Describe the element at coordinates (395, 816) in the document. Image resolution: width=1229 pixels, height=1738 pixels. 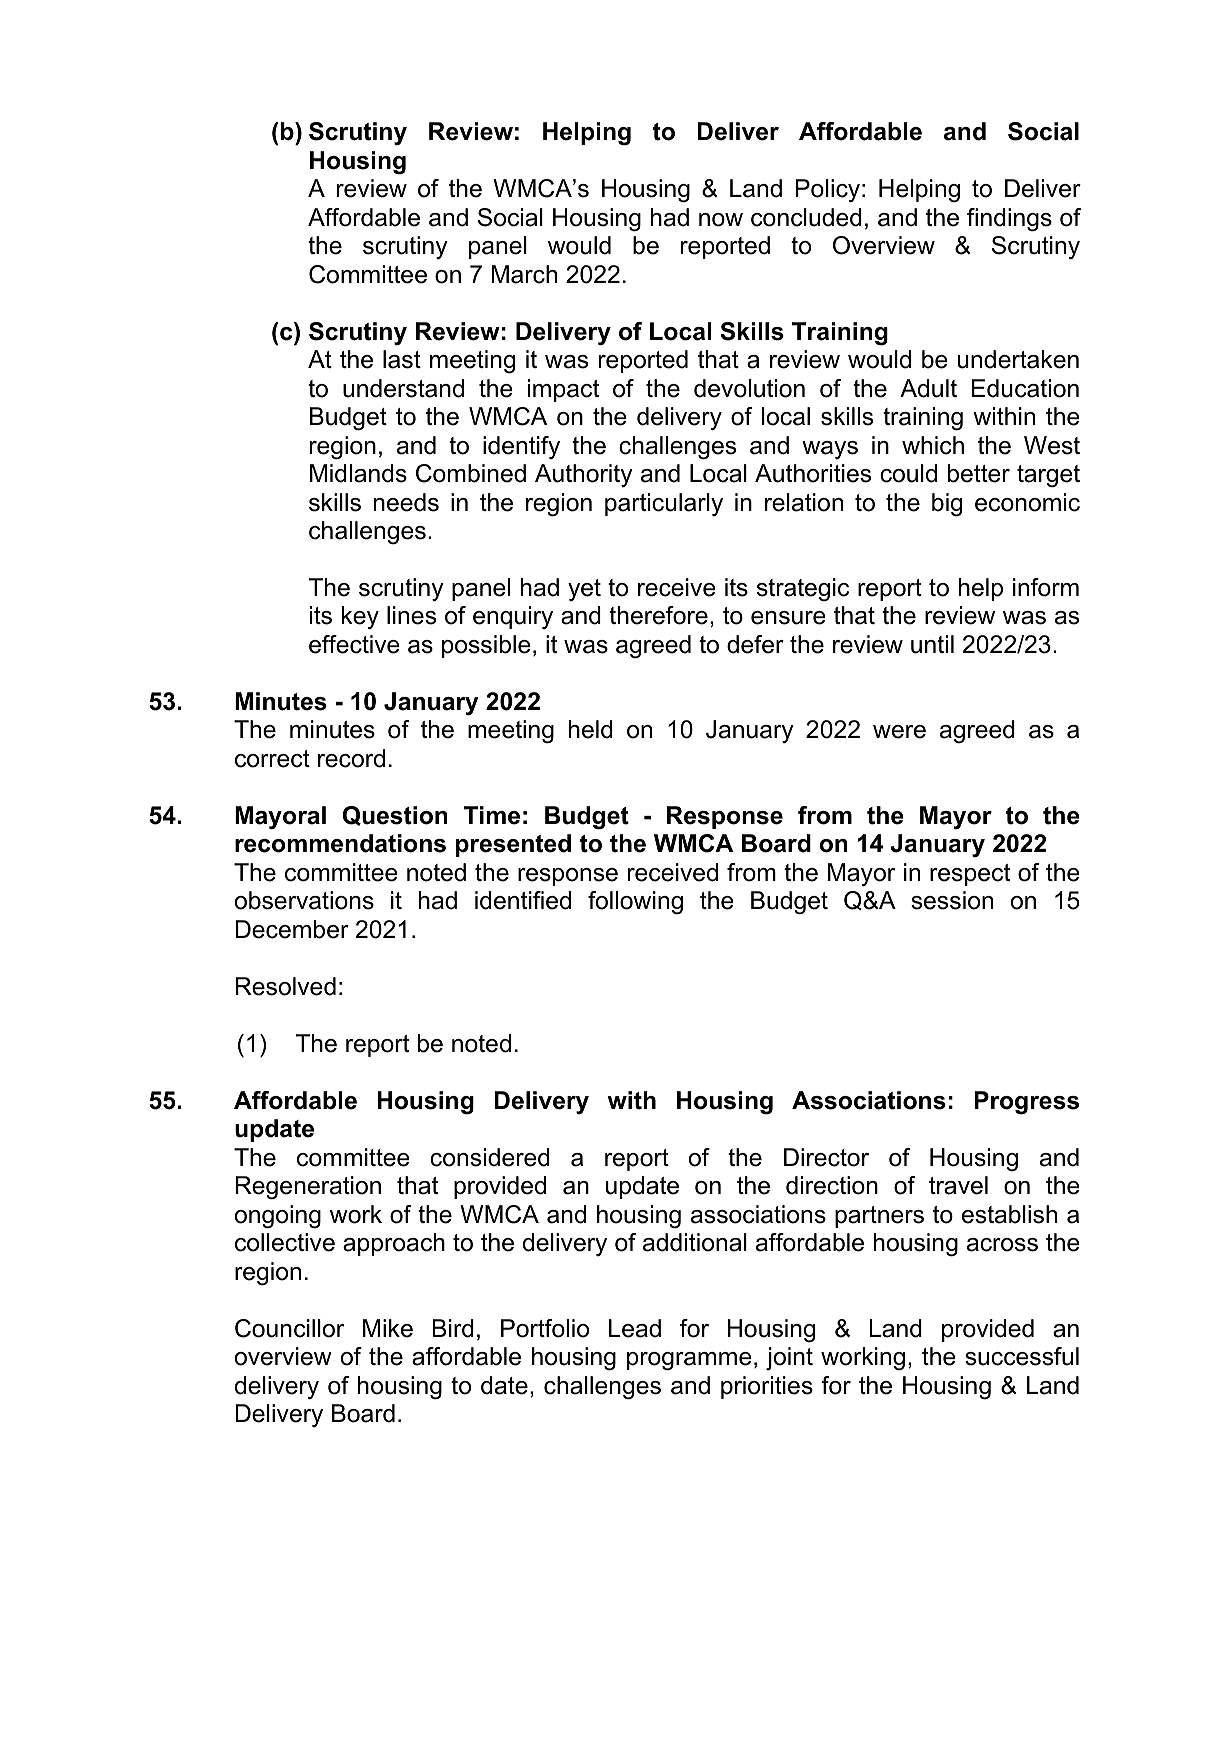
I see `Question` at that location.
